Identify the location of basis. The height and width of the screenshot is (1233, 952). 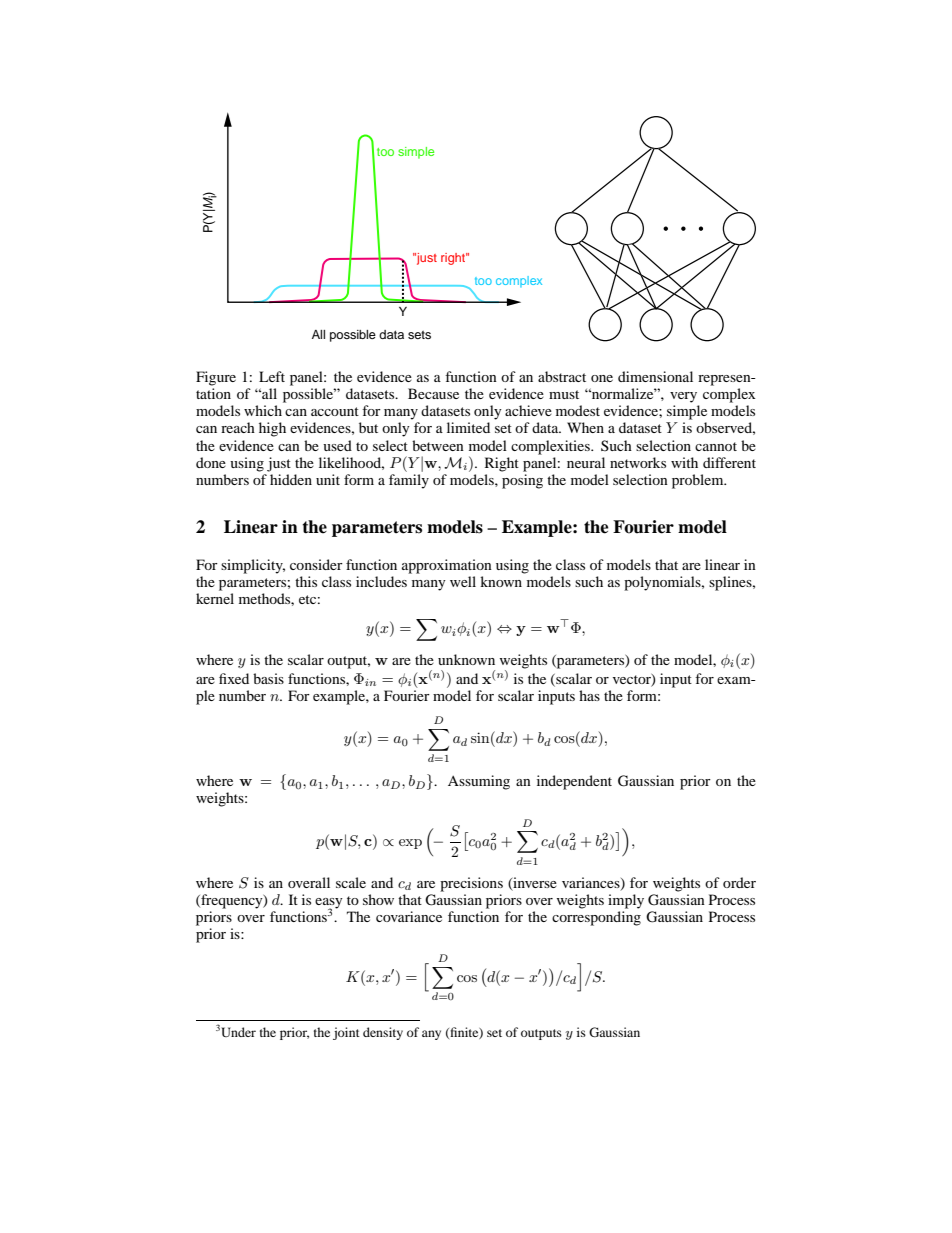
(268, 678).
